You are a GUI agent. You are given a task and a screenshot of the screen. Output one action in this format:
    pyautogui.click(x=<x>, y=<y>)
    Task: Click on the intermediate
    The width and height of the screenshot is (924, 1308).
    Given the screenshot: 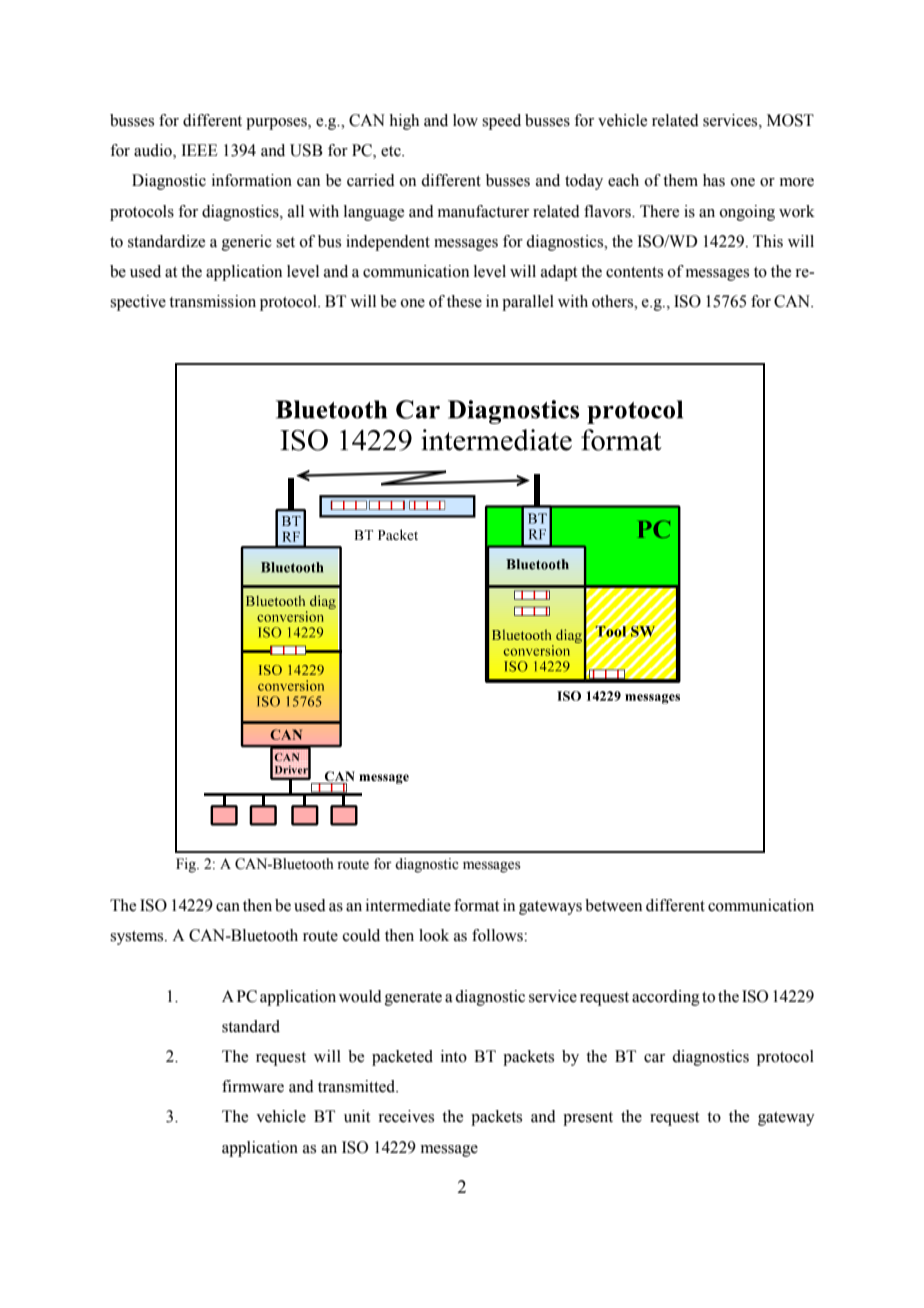 What is the action you would take?
    pyautogui.click(x=408, y=905)
